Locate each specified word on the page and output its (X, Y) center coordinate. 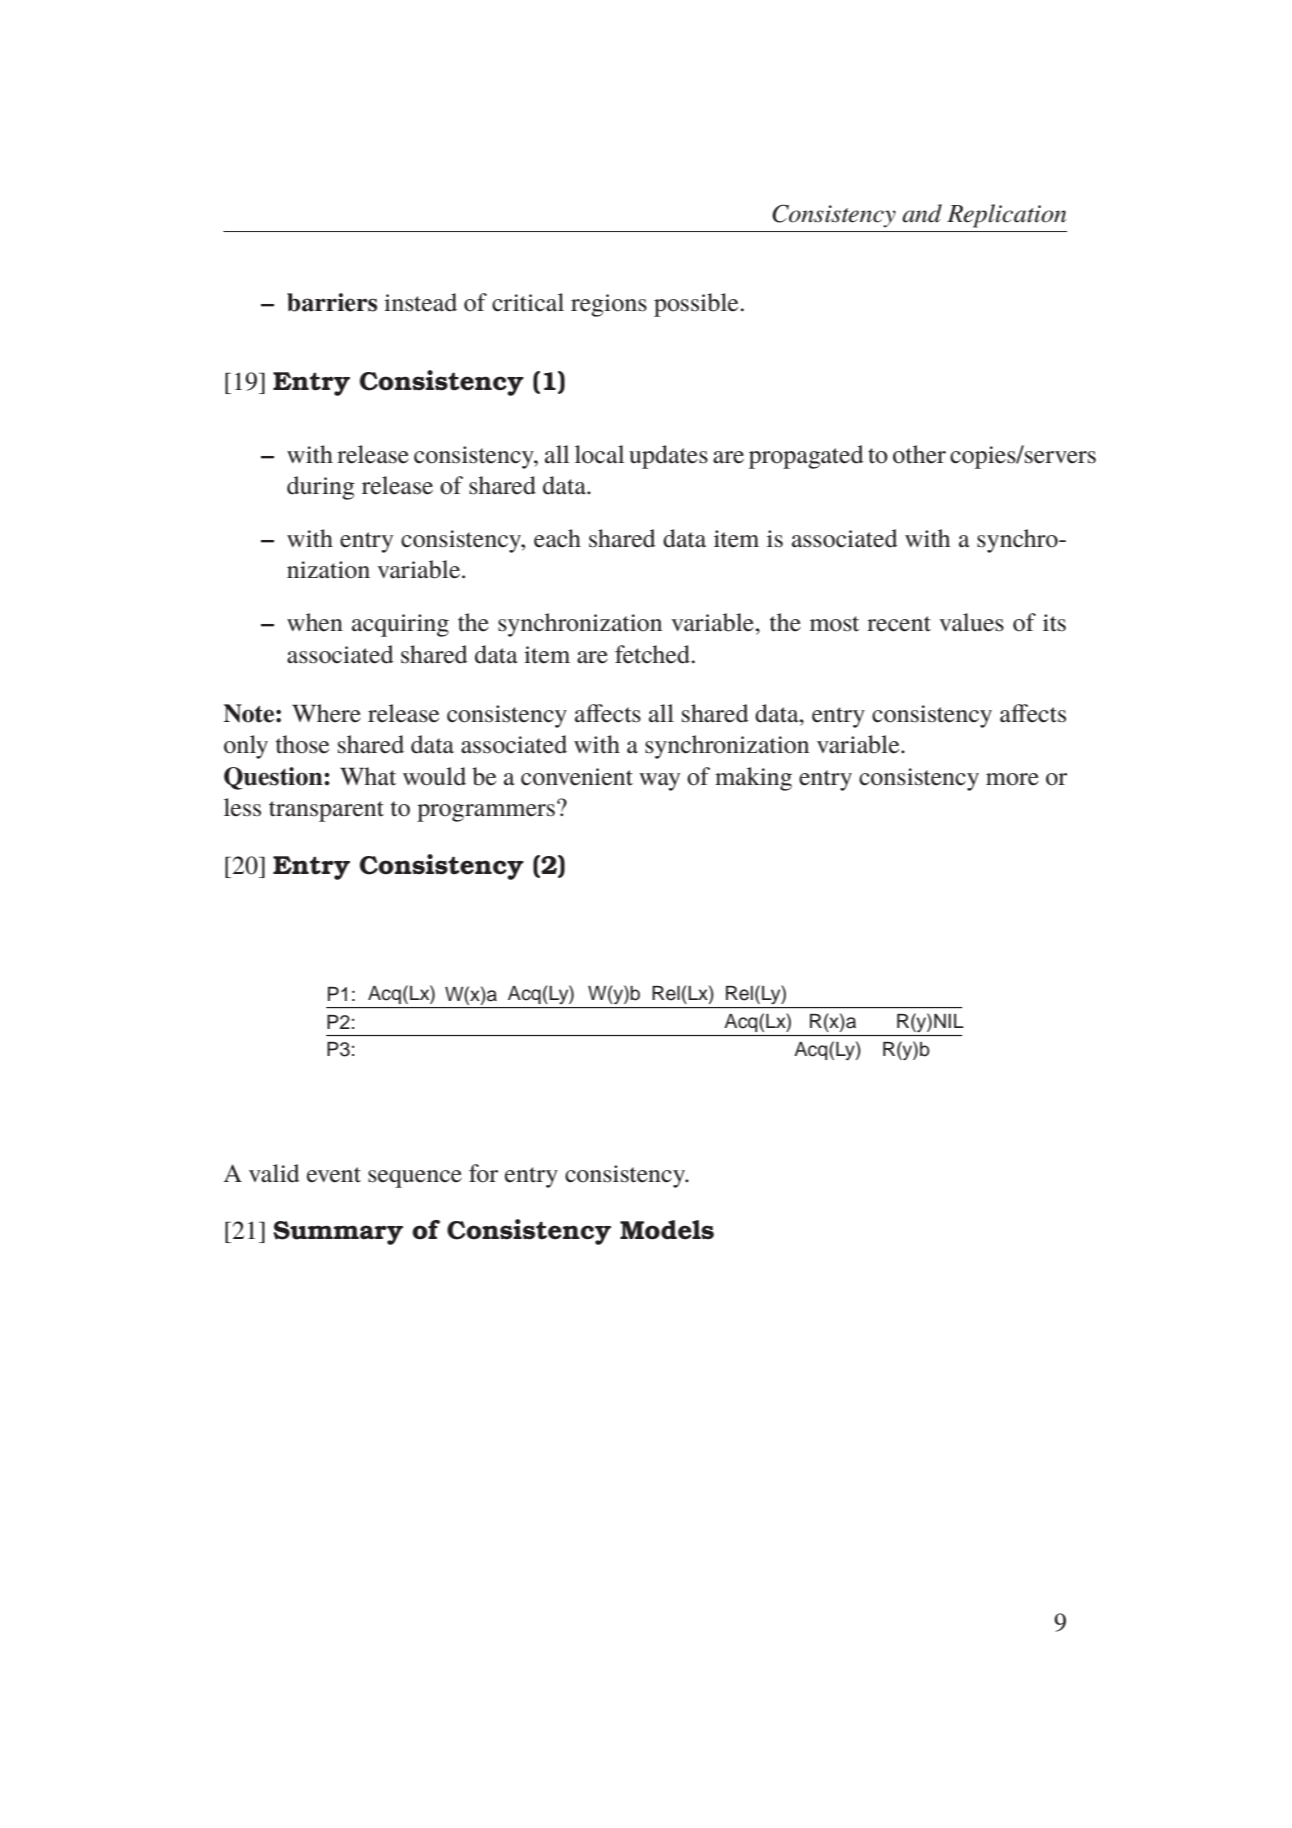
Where (326, 713)
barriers (332, 302)
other (919, 454)
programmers (486, 813)
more (1012, 779)
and (922, 213)
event (334, 1175)
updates (668, 457)
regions (609, 305)
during (321, 488)
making (753, 779)
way (659, 782)
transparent (326, 811)
